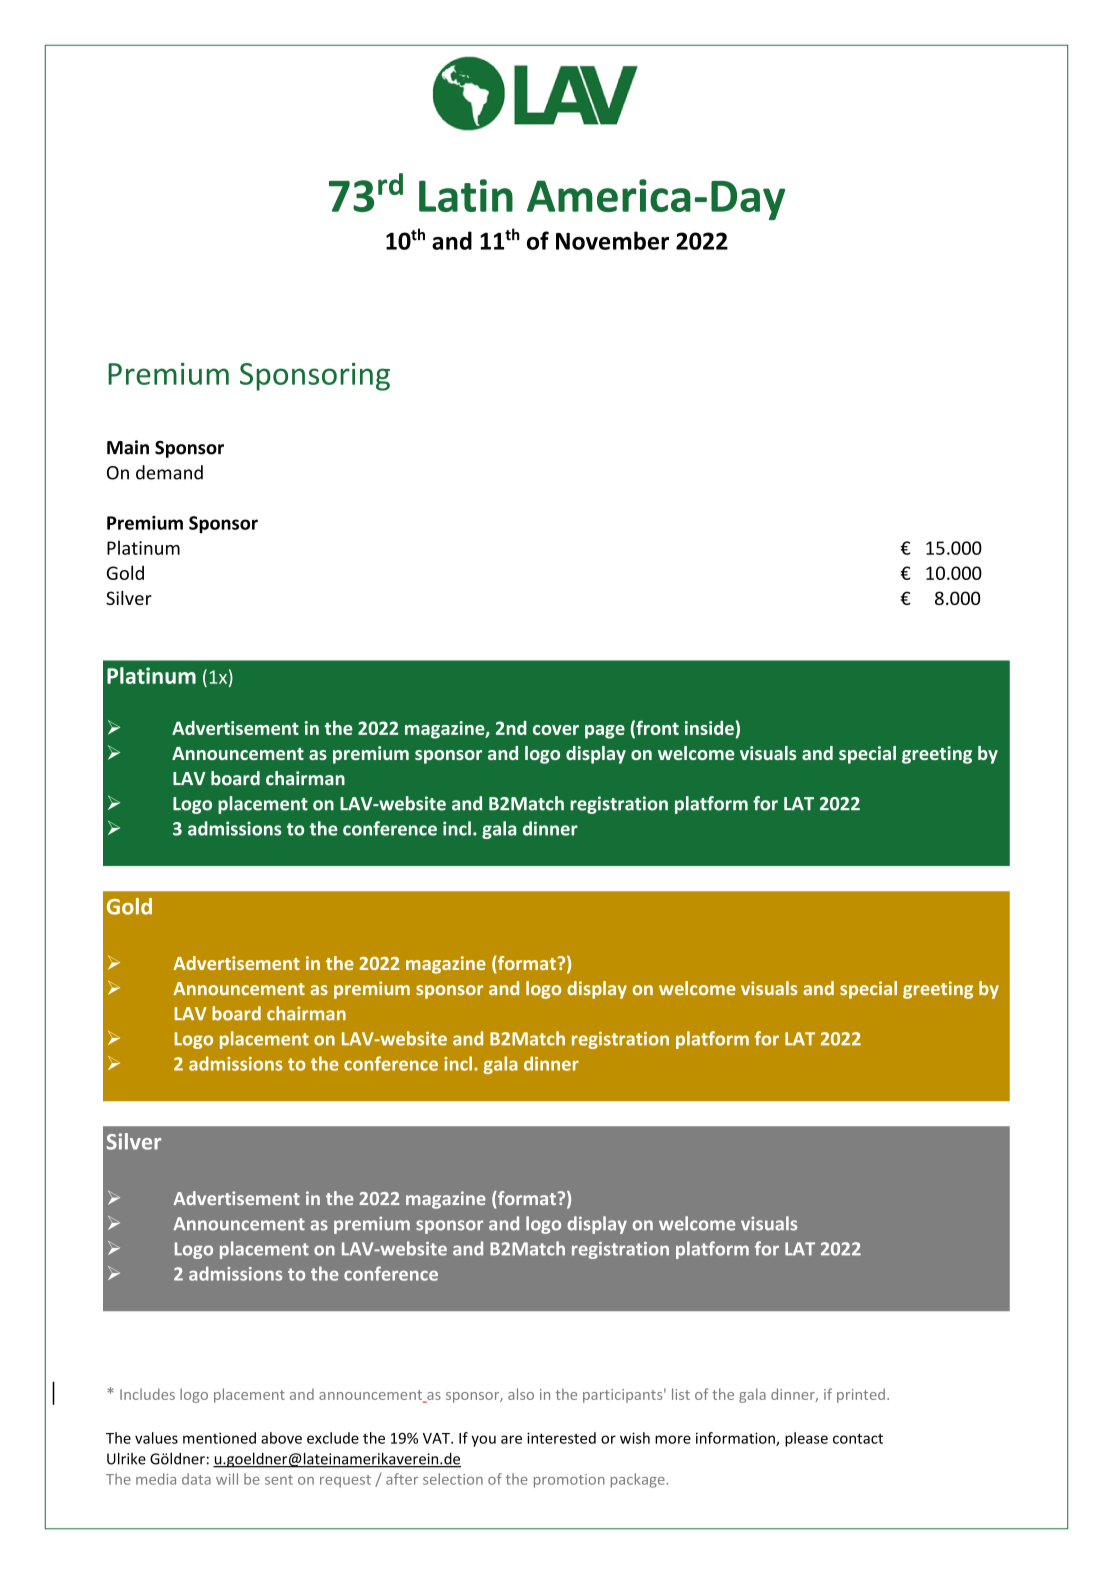 Image resolution: width=1113 pixels, height=1574 pixels. I want to click on are, so click(511, 1439).
